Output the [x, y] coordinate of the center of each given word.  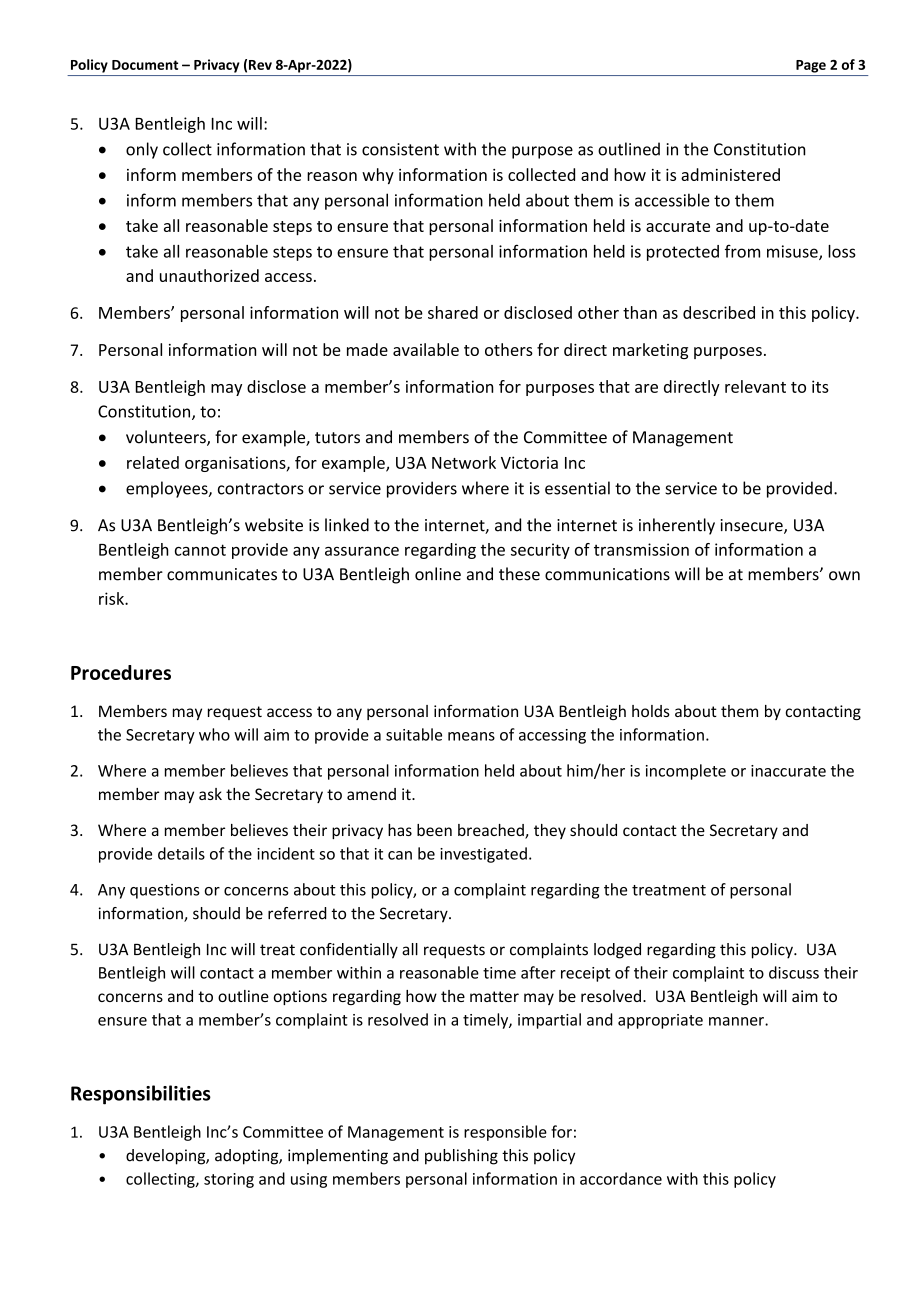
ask [210, 794]
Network [464, 462]
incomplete [686, 772]
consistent [400, 149]
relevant [755, 386]
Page [811, 66]
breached [492, 831]
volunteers [167, 438]
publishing [461, 1157]
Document [145, 65]
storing [229, 1180]
